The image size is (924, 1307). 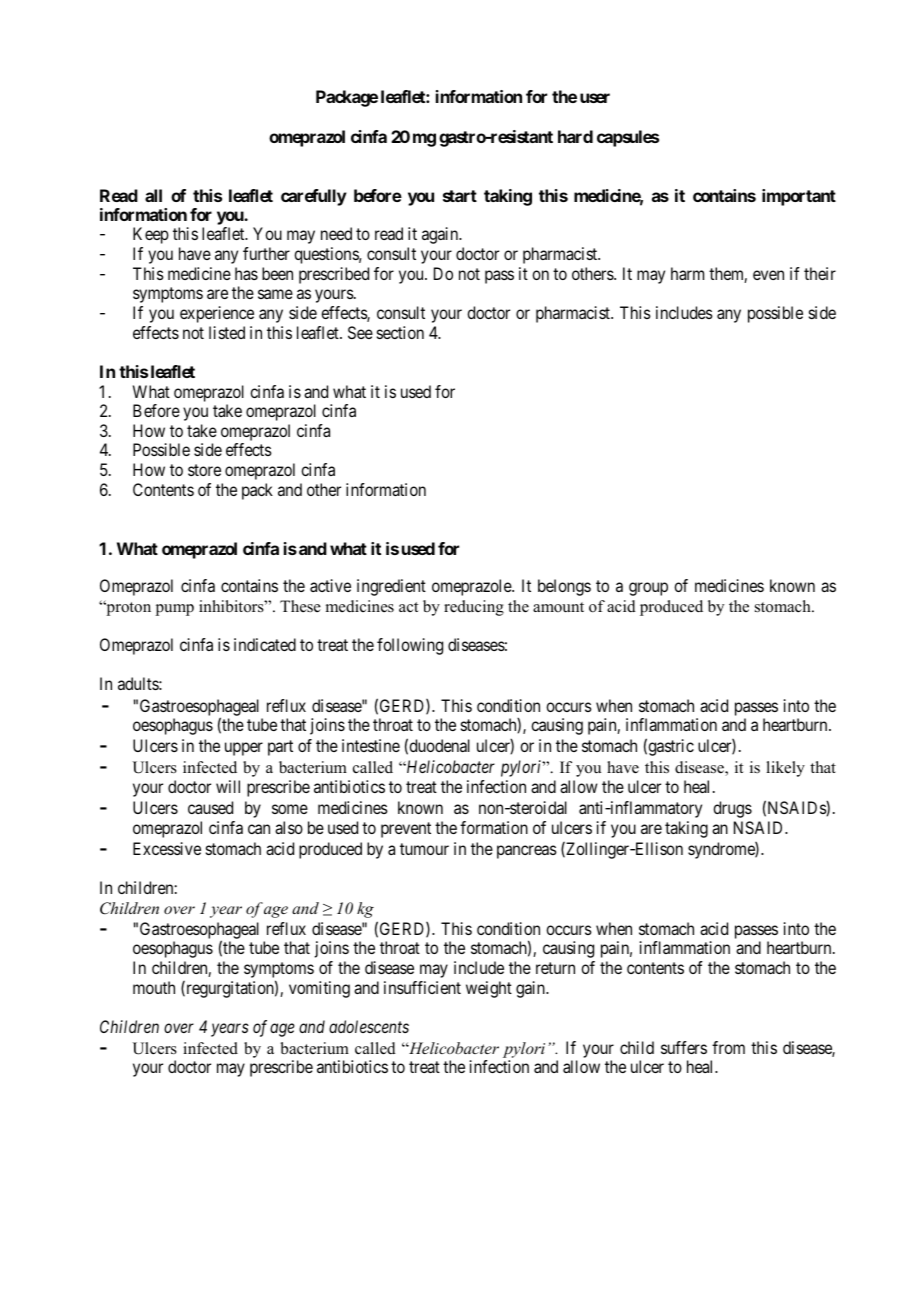 I want to click on important, so click(x=799, y=197).
